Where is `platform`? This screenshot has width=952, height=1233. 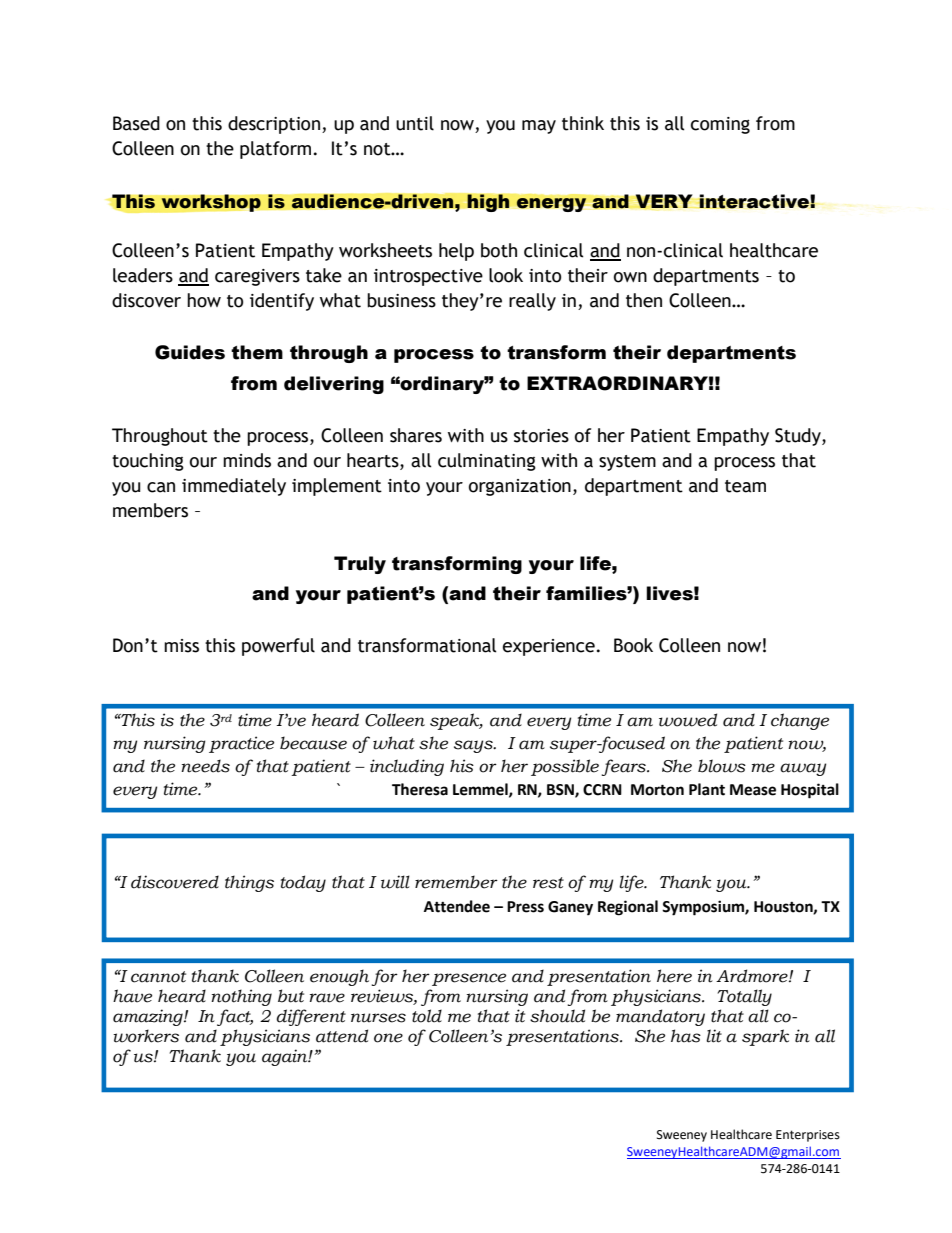 platform is located at coordinates (275, 150).
